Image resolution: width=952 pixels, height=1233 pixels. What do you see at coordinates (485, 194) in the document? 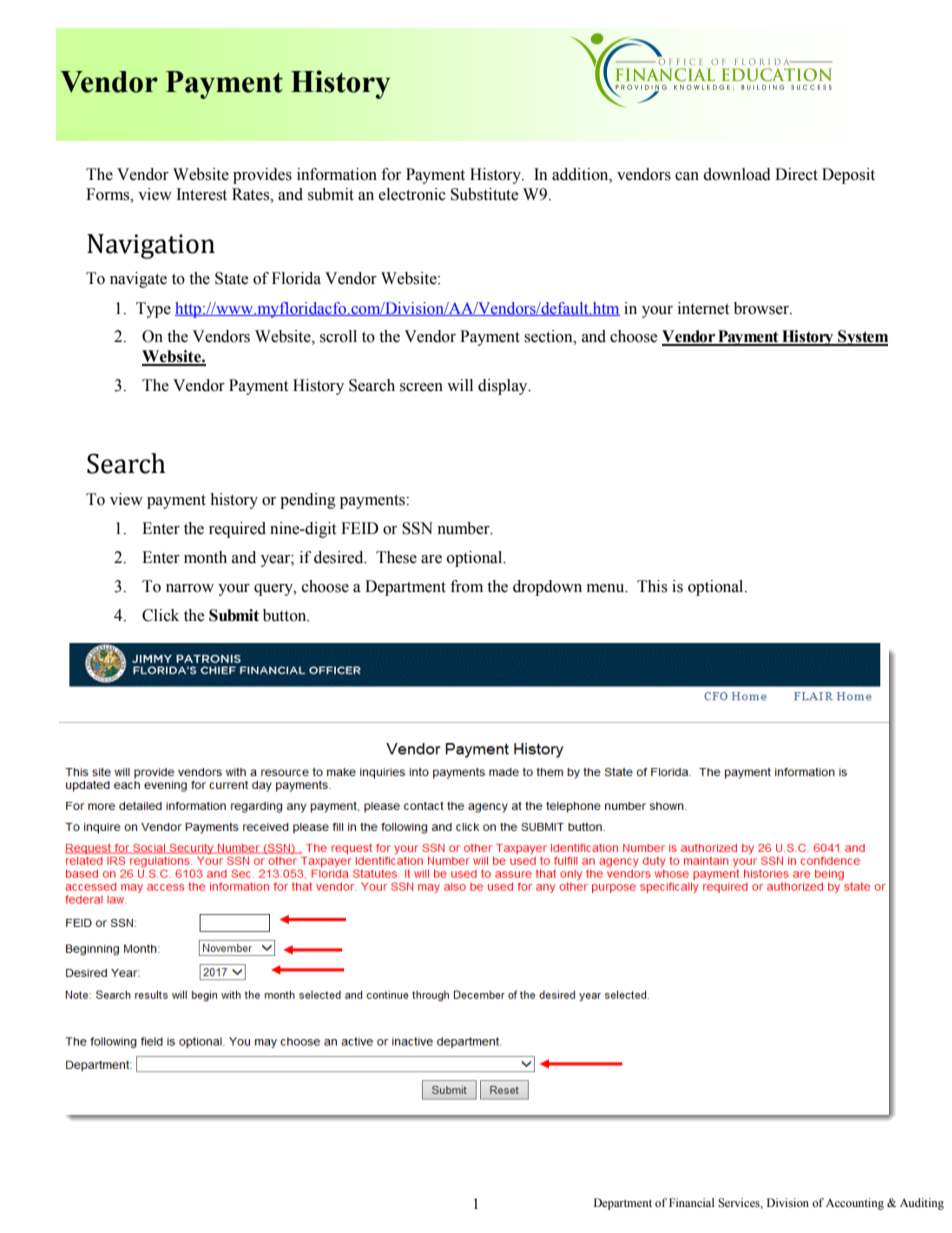
I see `Substitute` at bounding box center [485, 194].
